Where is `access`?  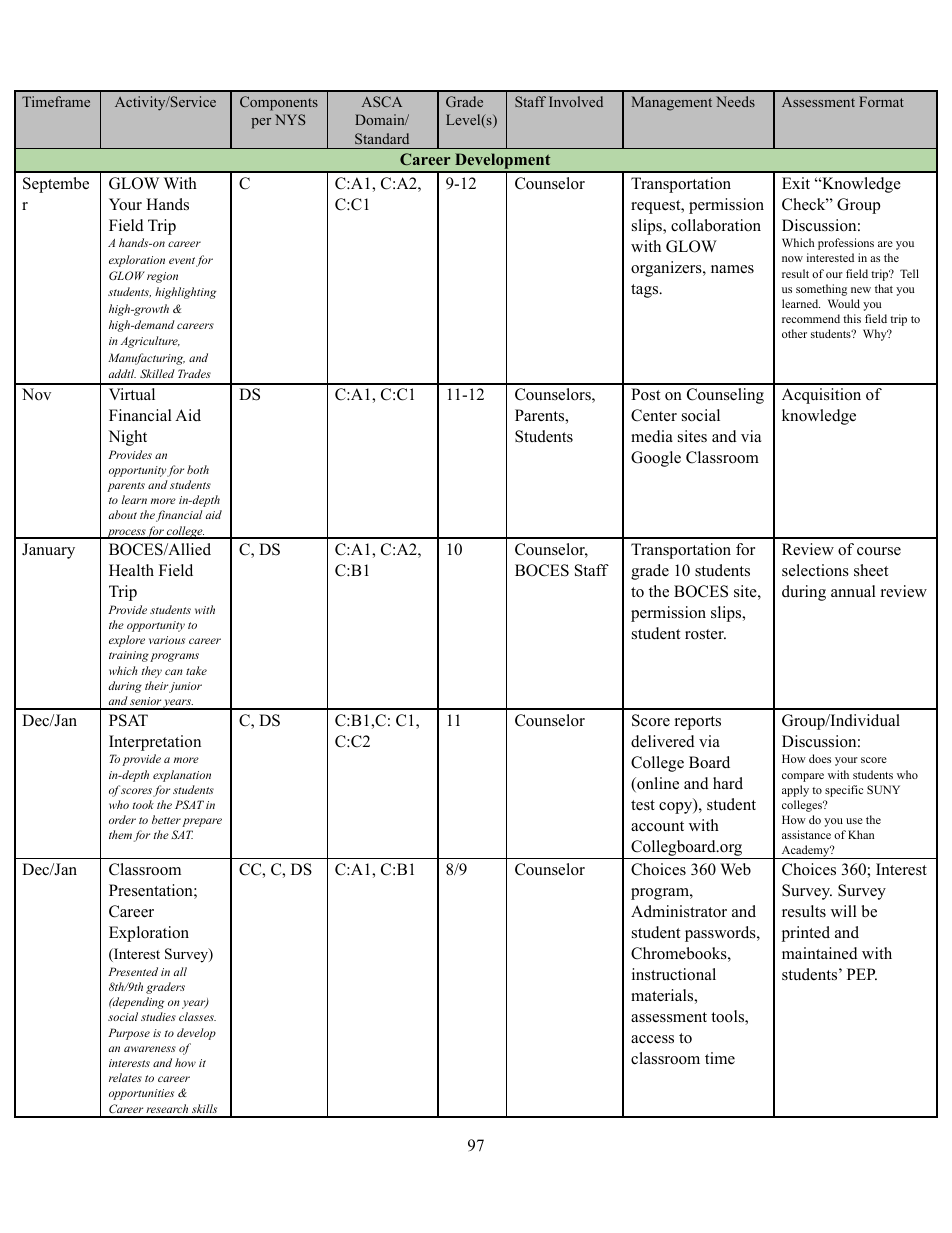
access is located at coordinates (652, 1039).
